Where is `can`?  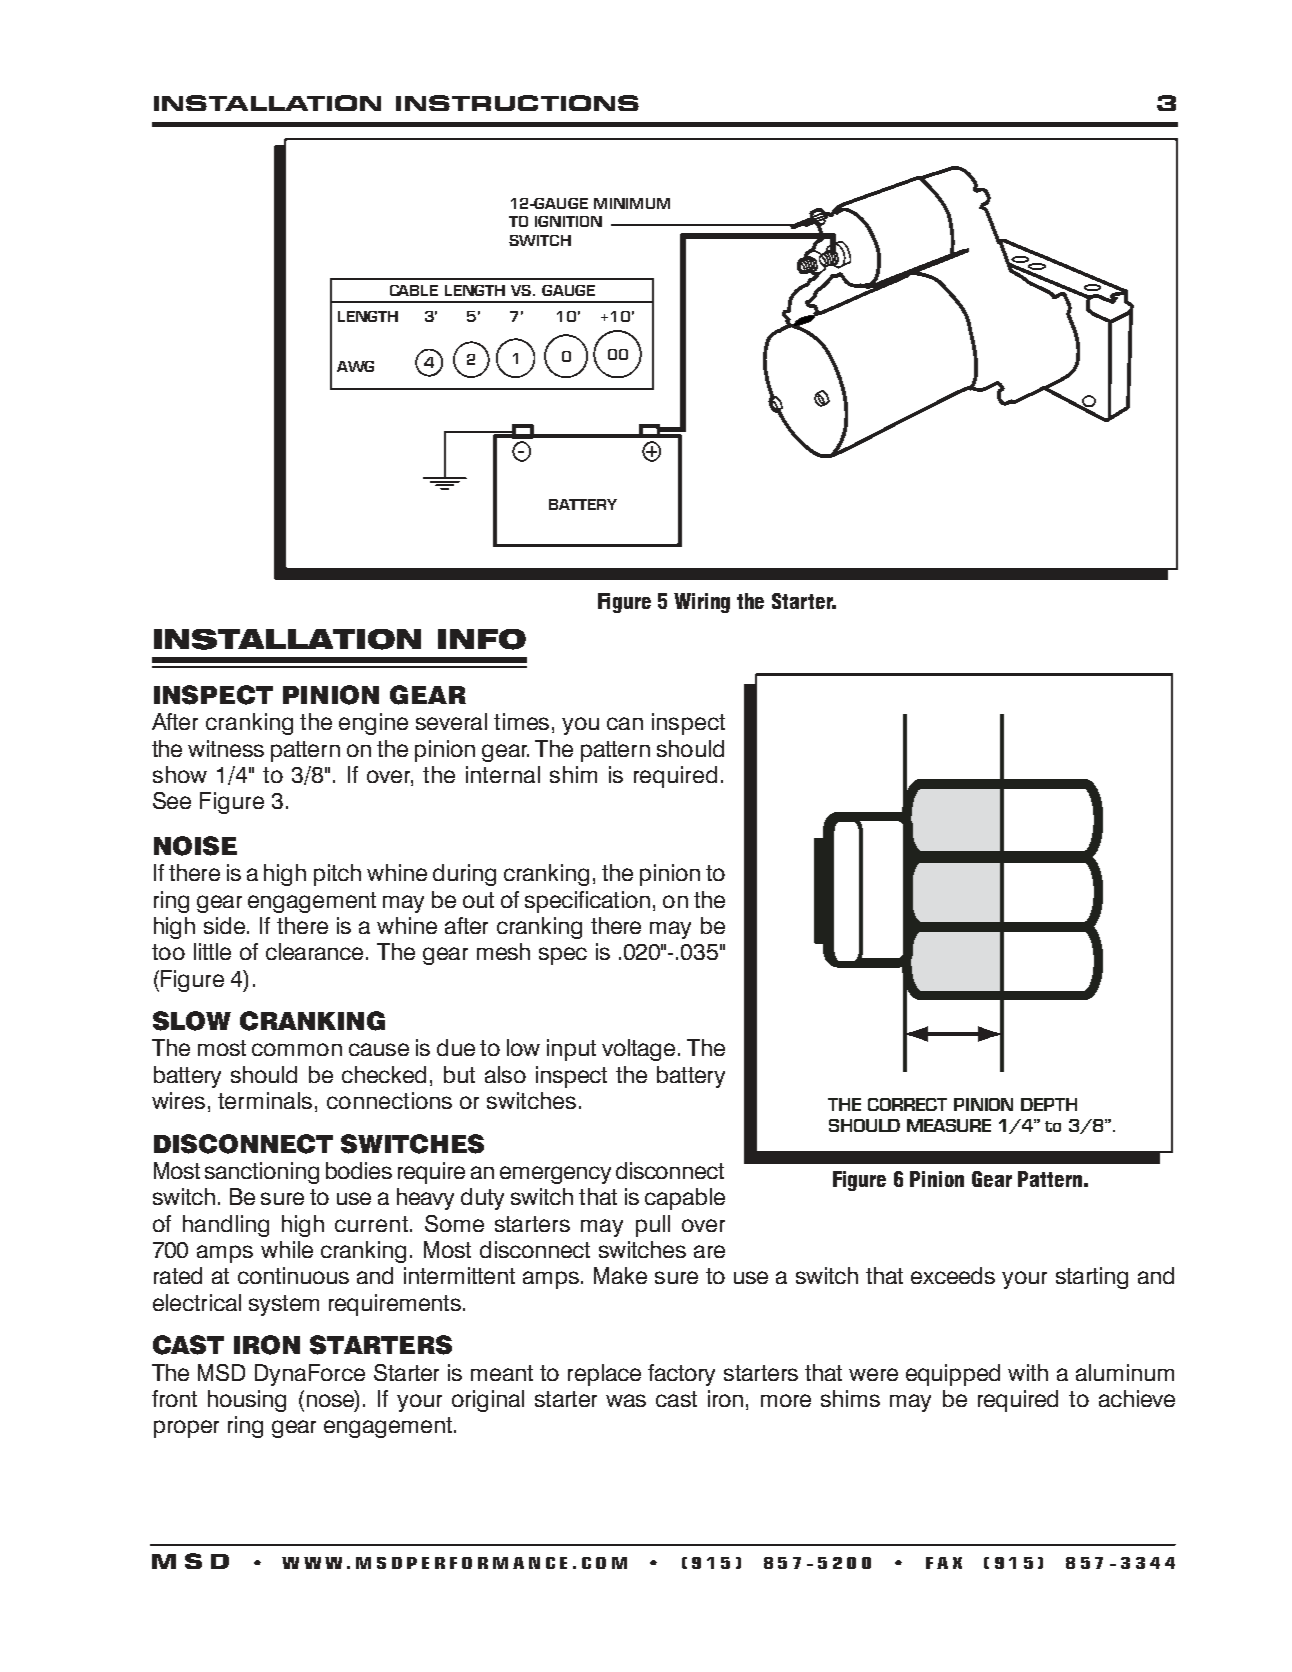 can is located at coordinates (625, 723).
